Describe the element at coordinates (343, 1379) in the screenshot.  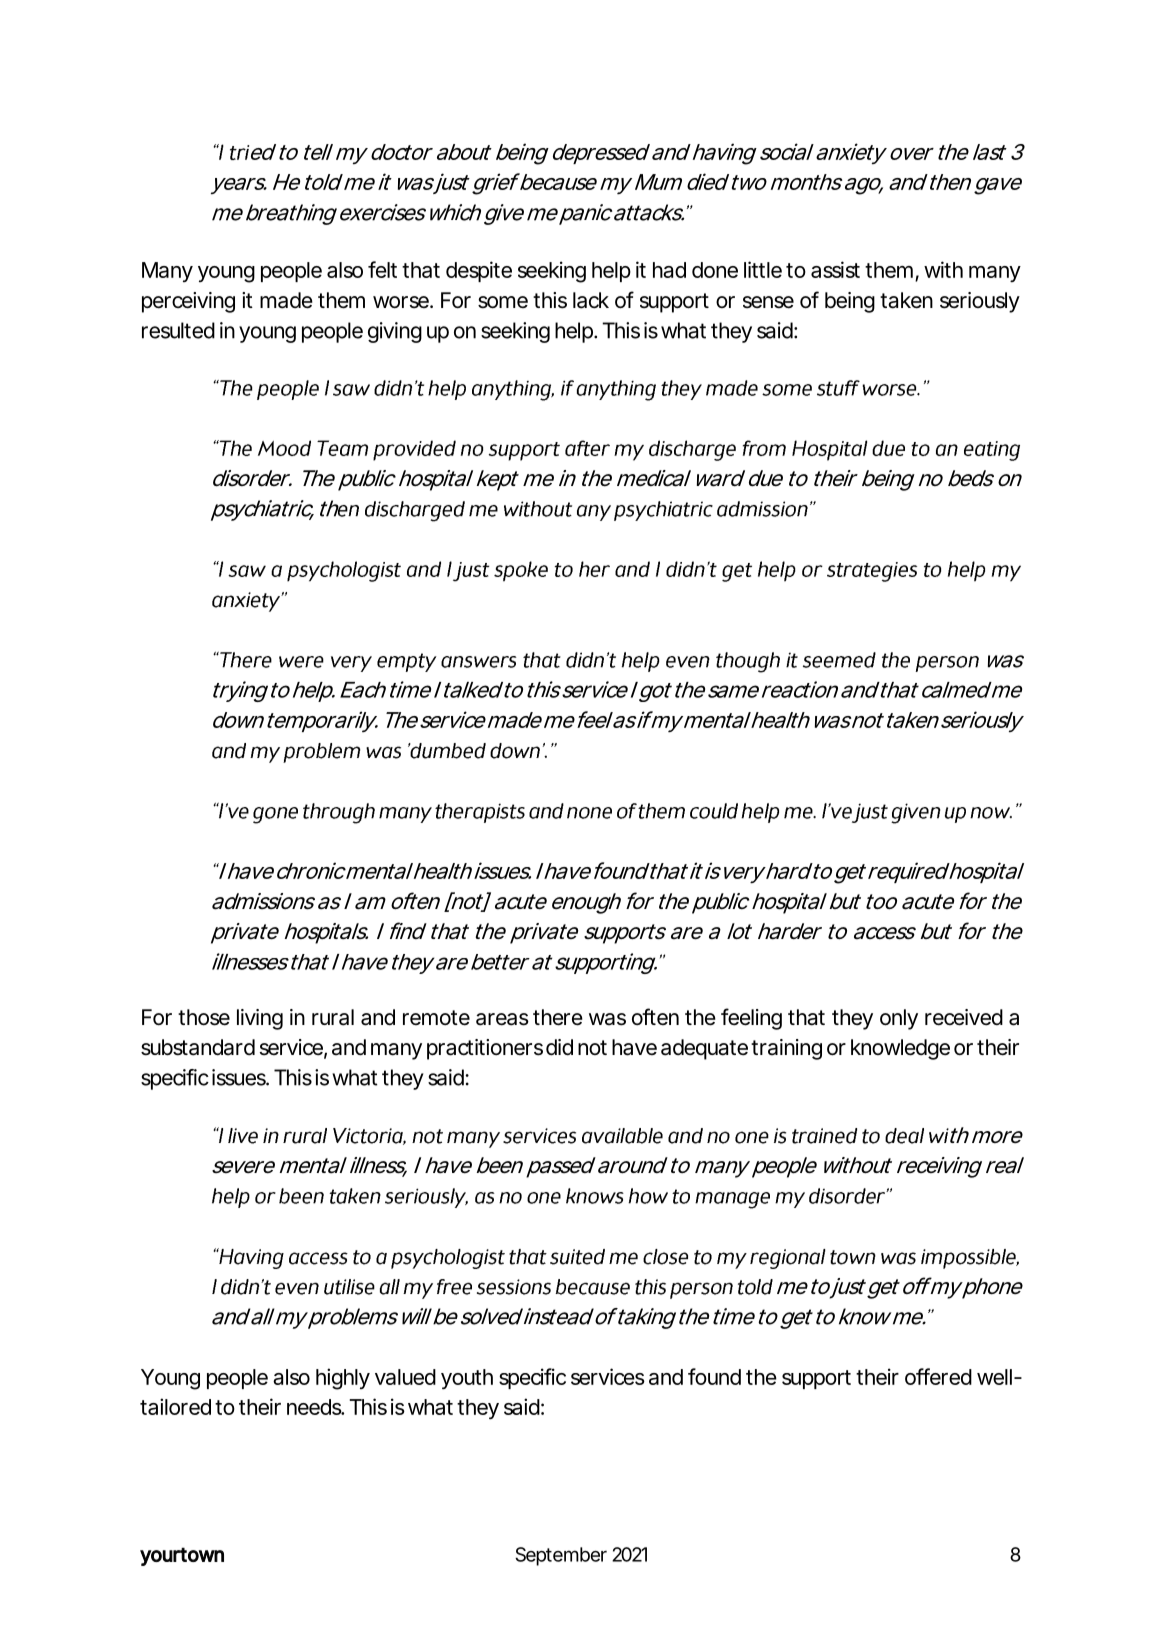
I see `highly` at that location.
